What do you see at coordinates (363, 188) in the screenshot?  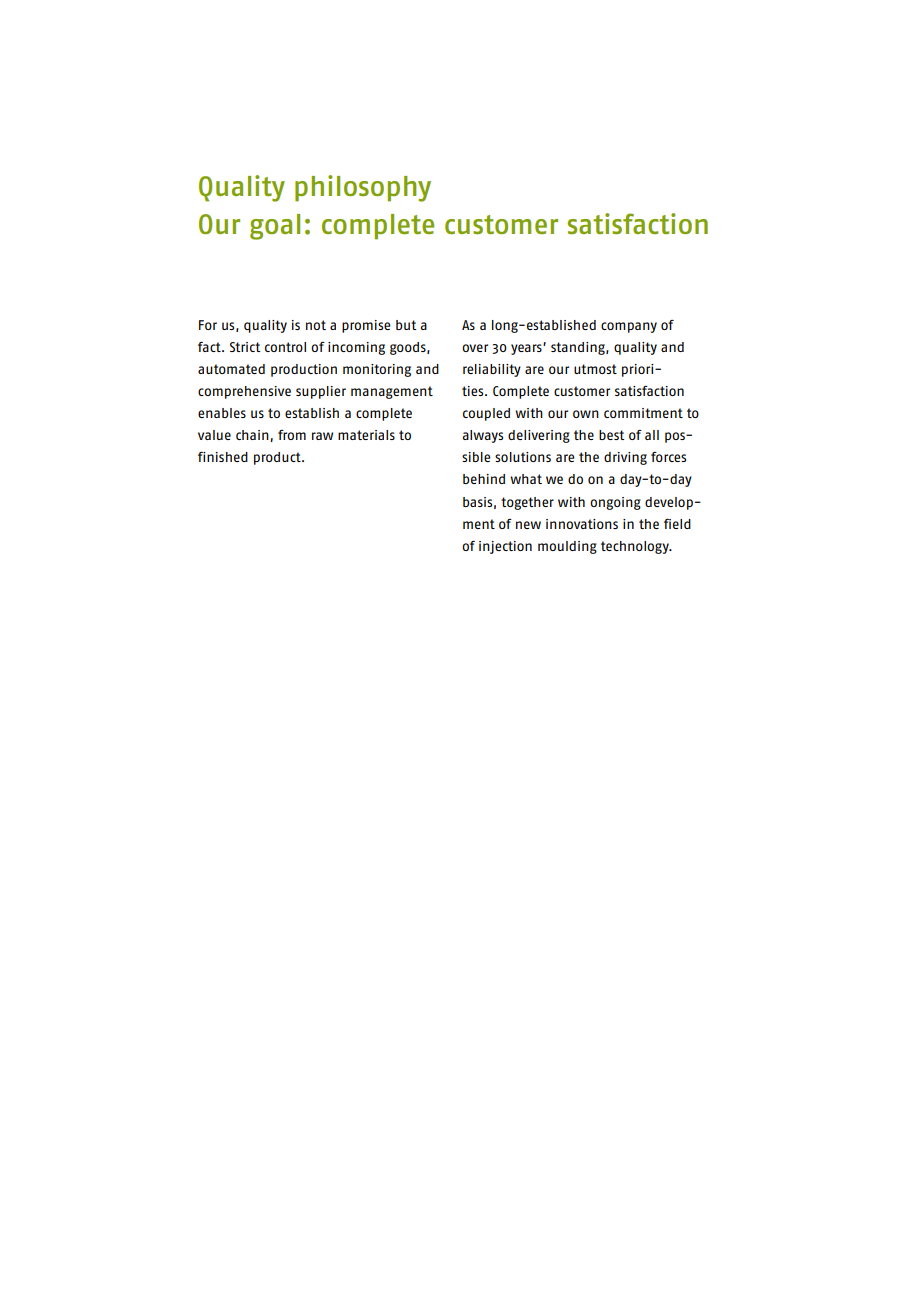 I see `philosophy` at bounding box center [363, 188].
